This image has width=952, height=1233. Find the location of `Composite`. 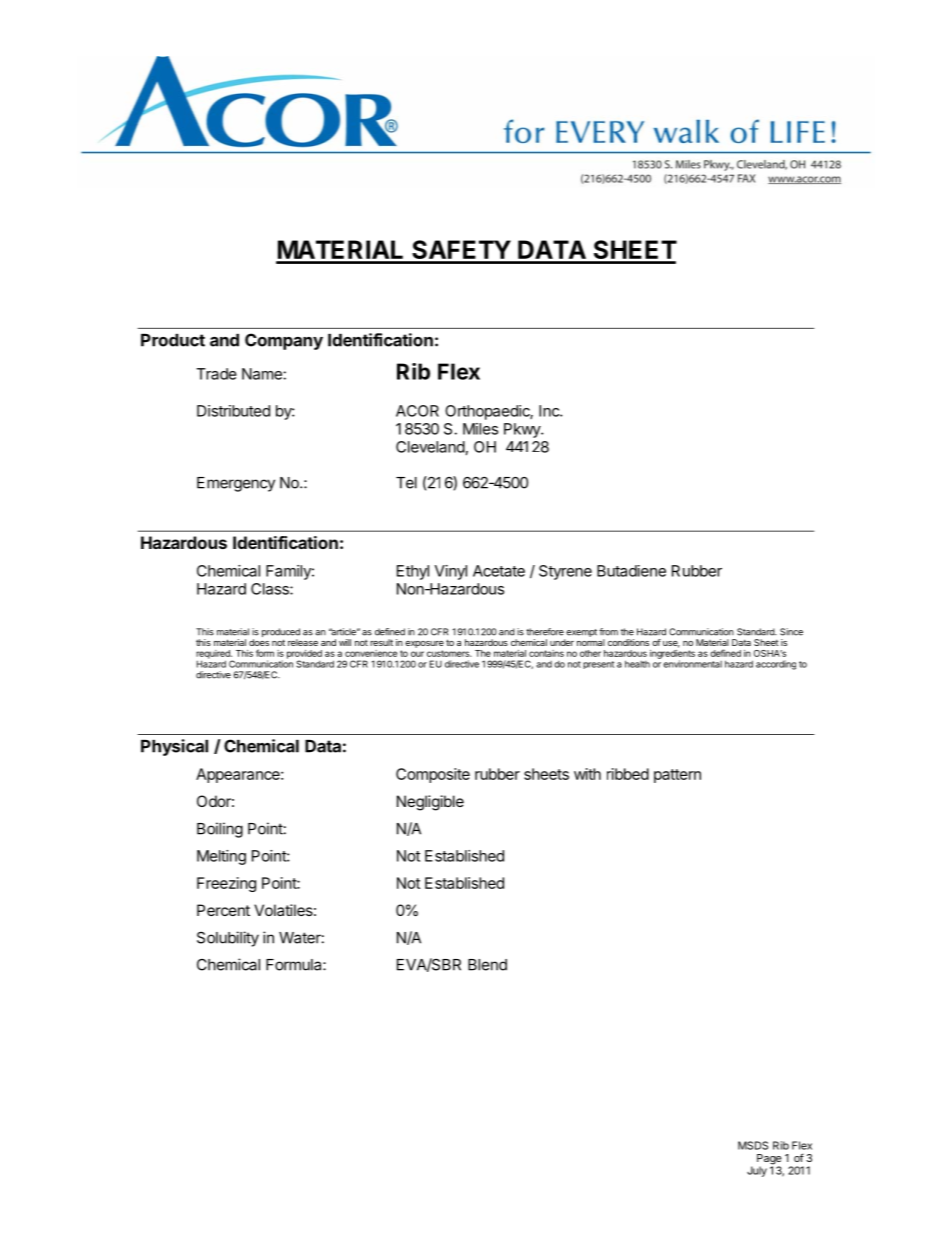

Composite is located at coordinates (433, 775).
